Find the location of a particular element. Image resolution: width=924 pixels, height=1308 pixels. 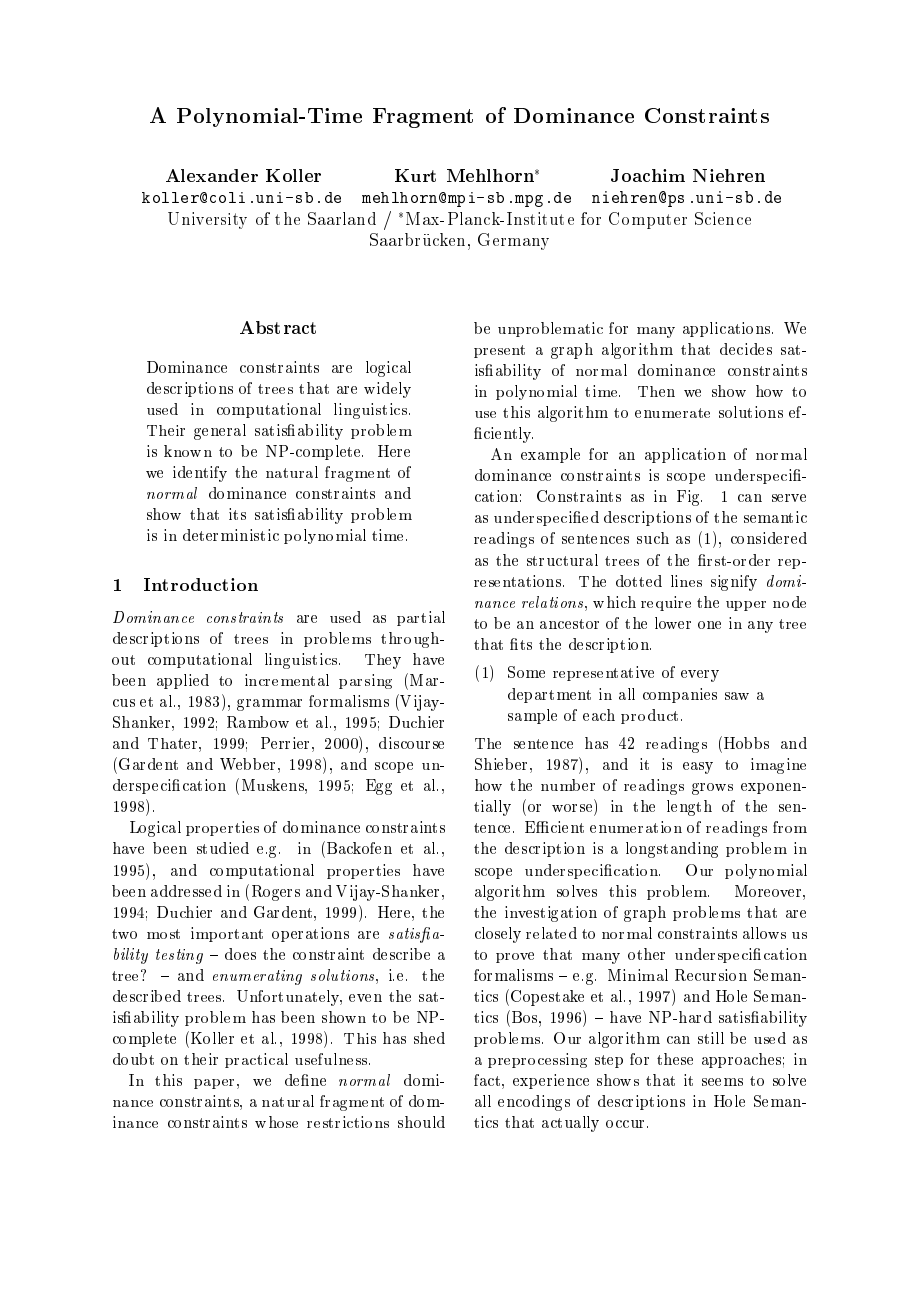

Egg is located at coordinates (379, 787).
